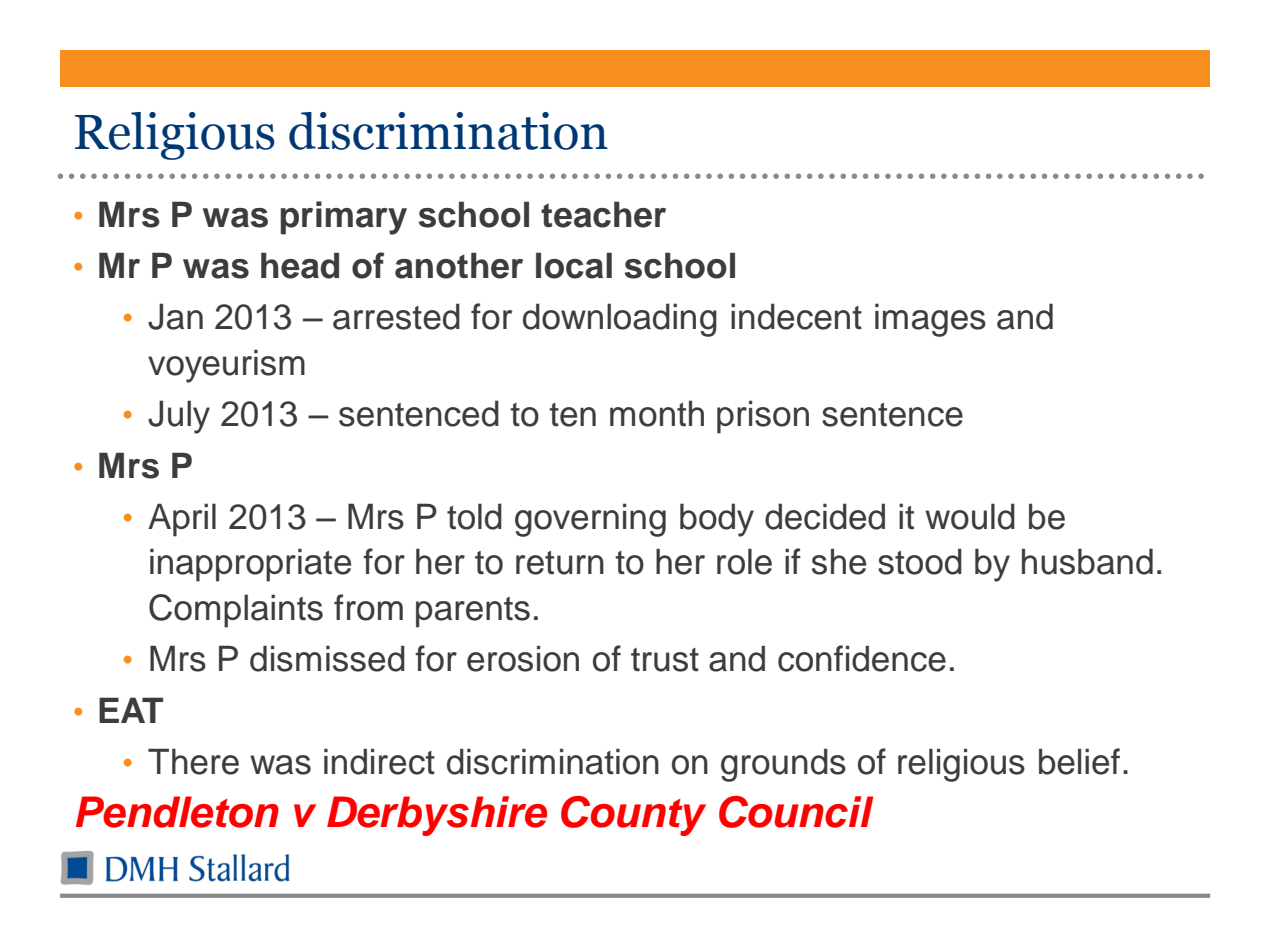 This screenshot has height=952, width=1270. I want to click on Pendleton, so click(177, 812).
